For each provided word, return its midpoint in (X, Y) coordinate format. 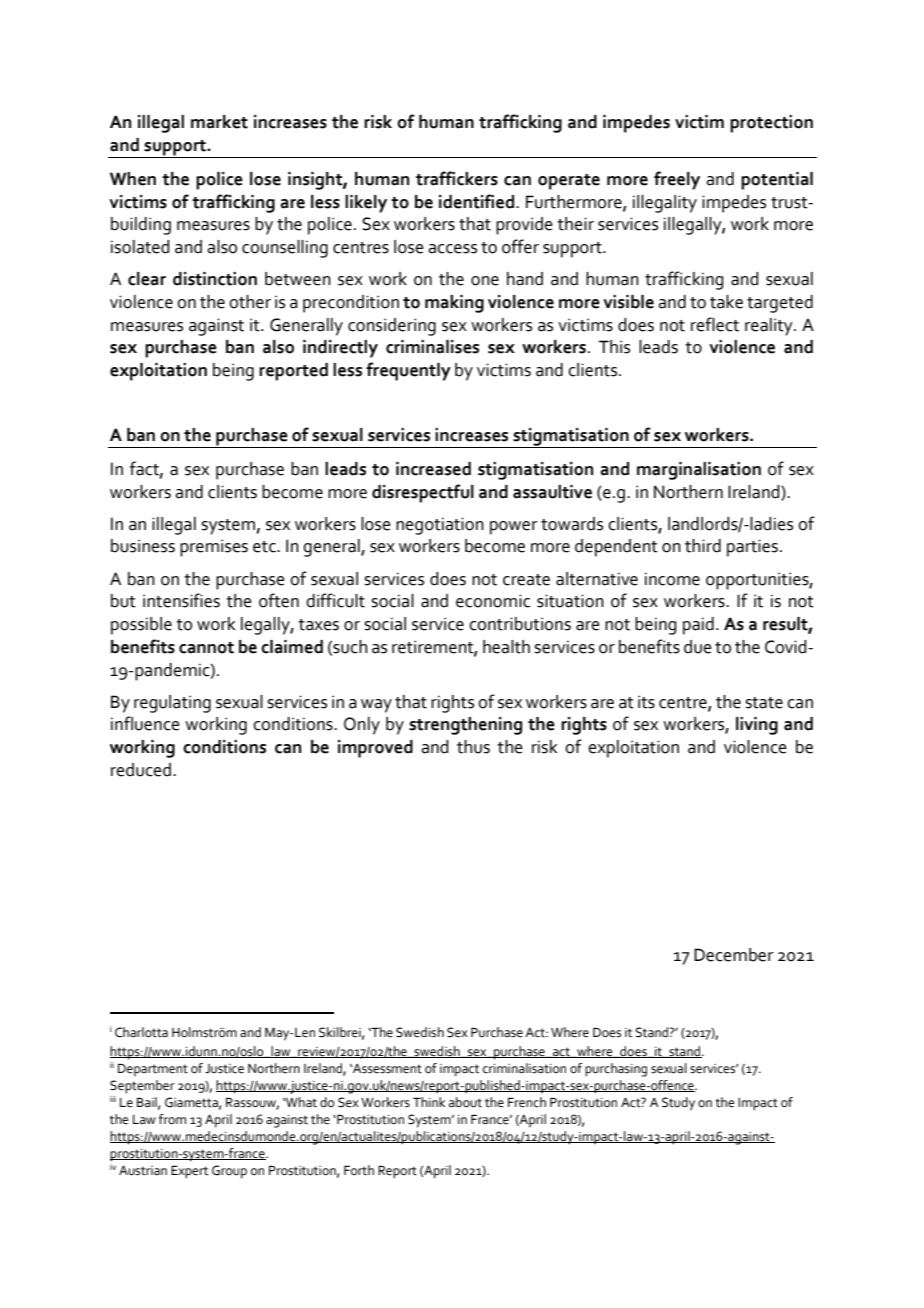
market (219, 122)
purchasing (616, 1070)
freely (677, 180)
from (172, 1119)
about (465, 1102)
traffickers (457, 178)
